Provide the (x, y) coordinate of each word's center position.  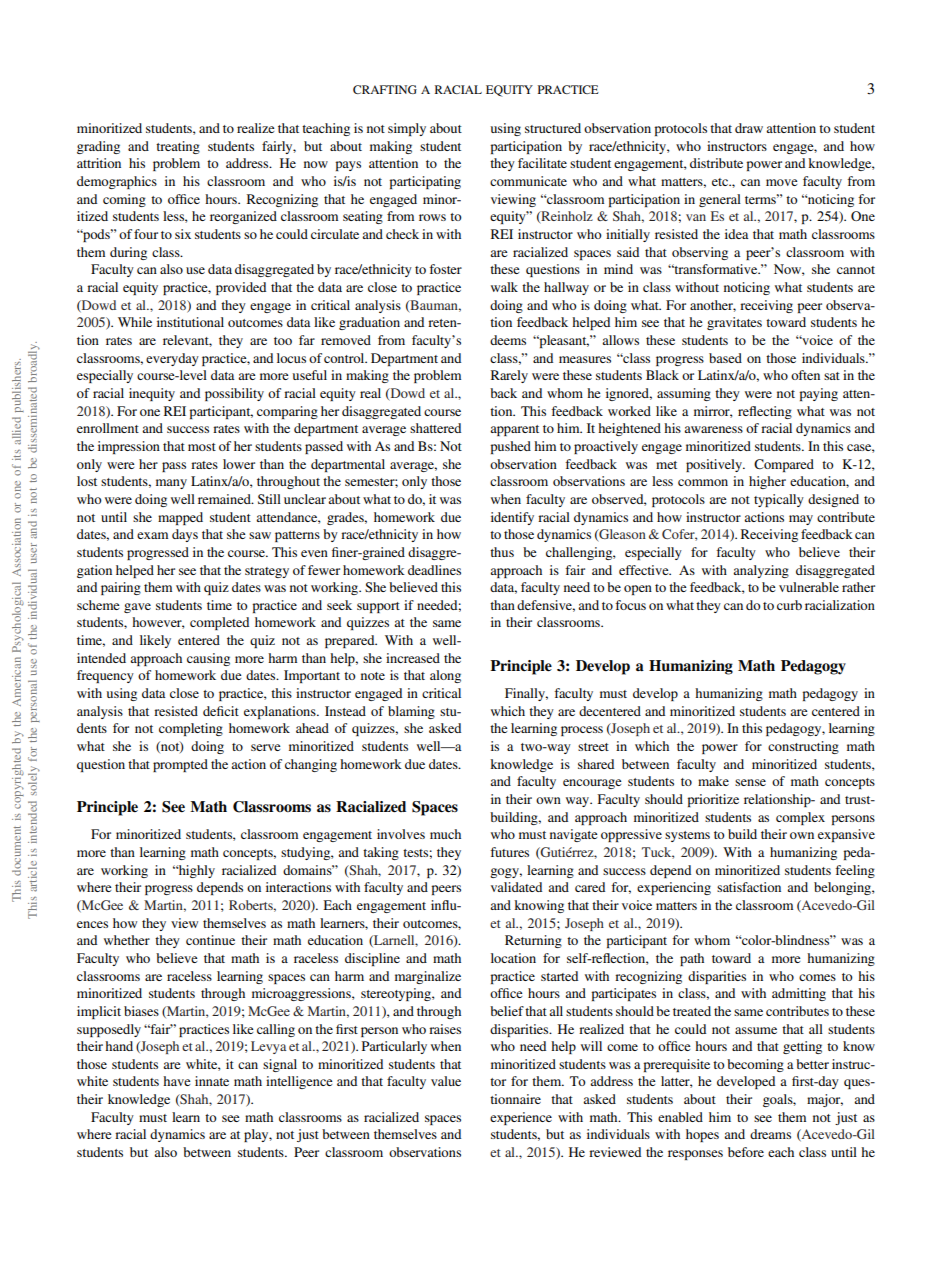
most (202, 447)
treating (178, 147)
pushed (510, 447)
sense (750, 782)
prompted (180, 765)
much (445, 834)
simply (407, 129)
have (176, 1081)
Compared (784, 465)
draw (749, 128)
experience (521, 1118)
